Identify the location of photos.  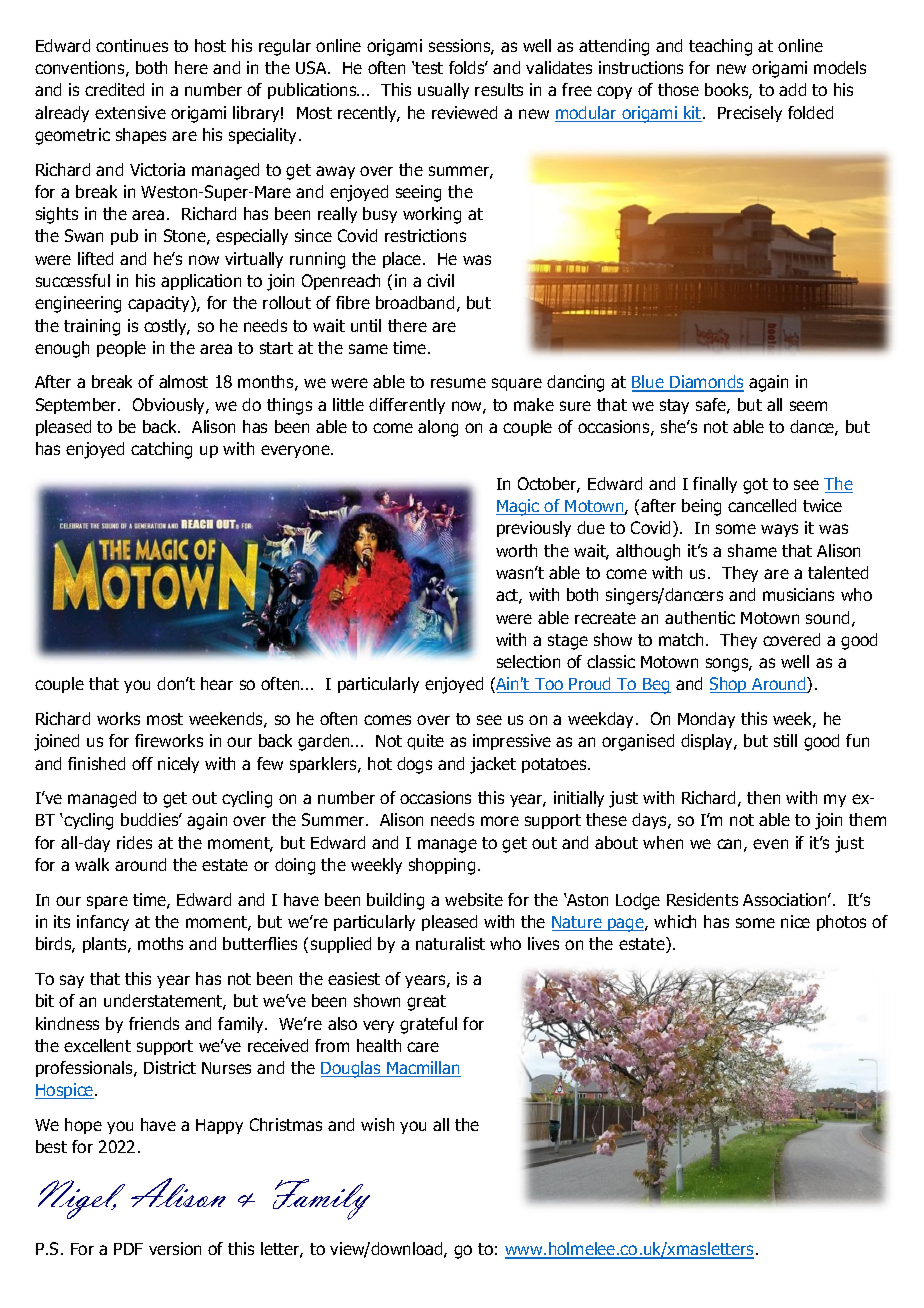
(841, 923).
